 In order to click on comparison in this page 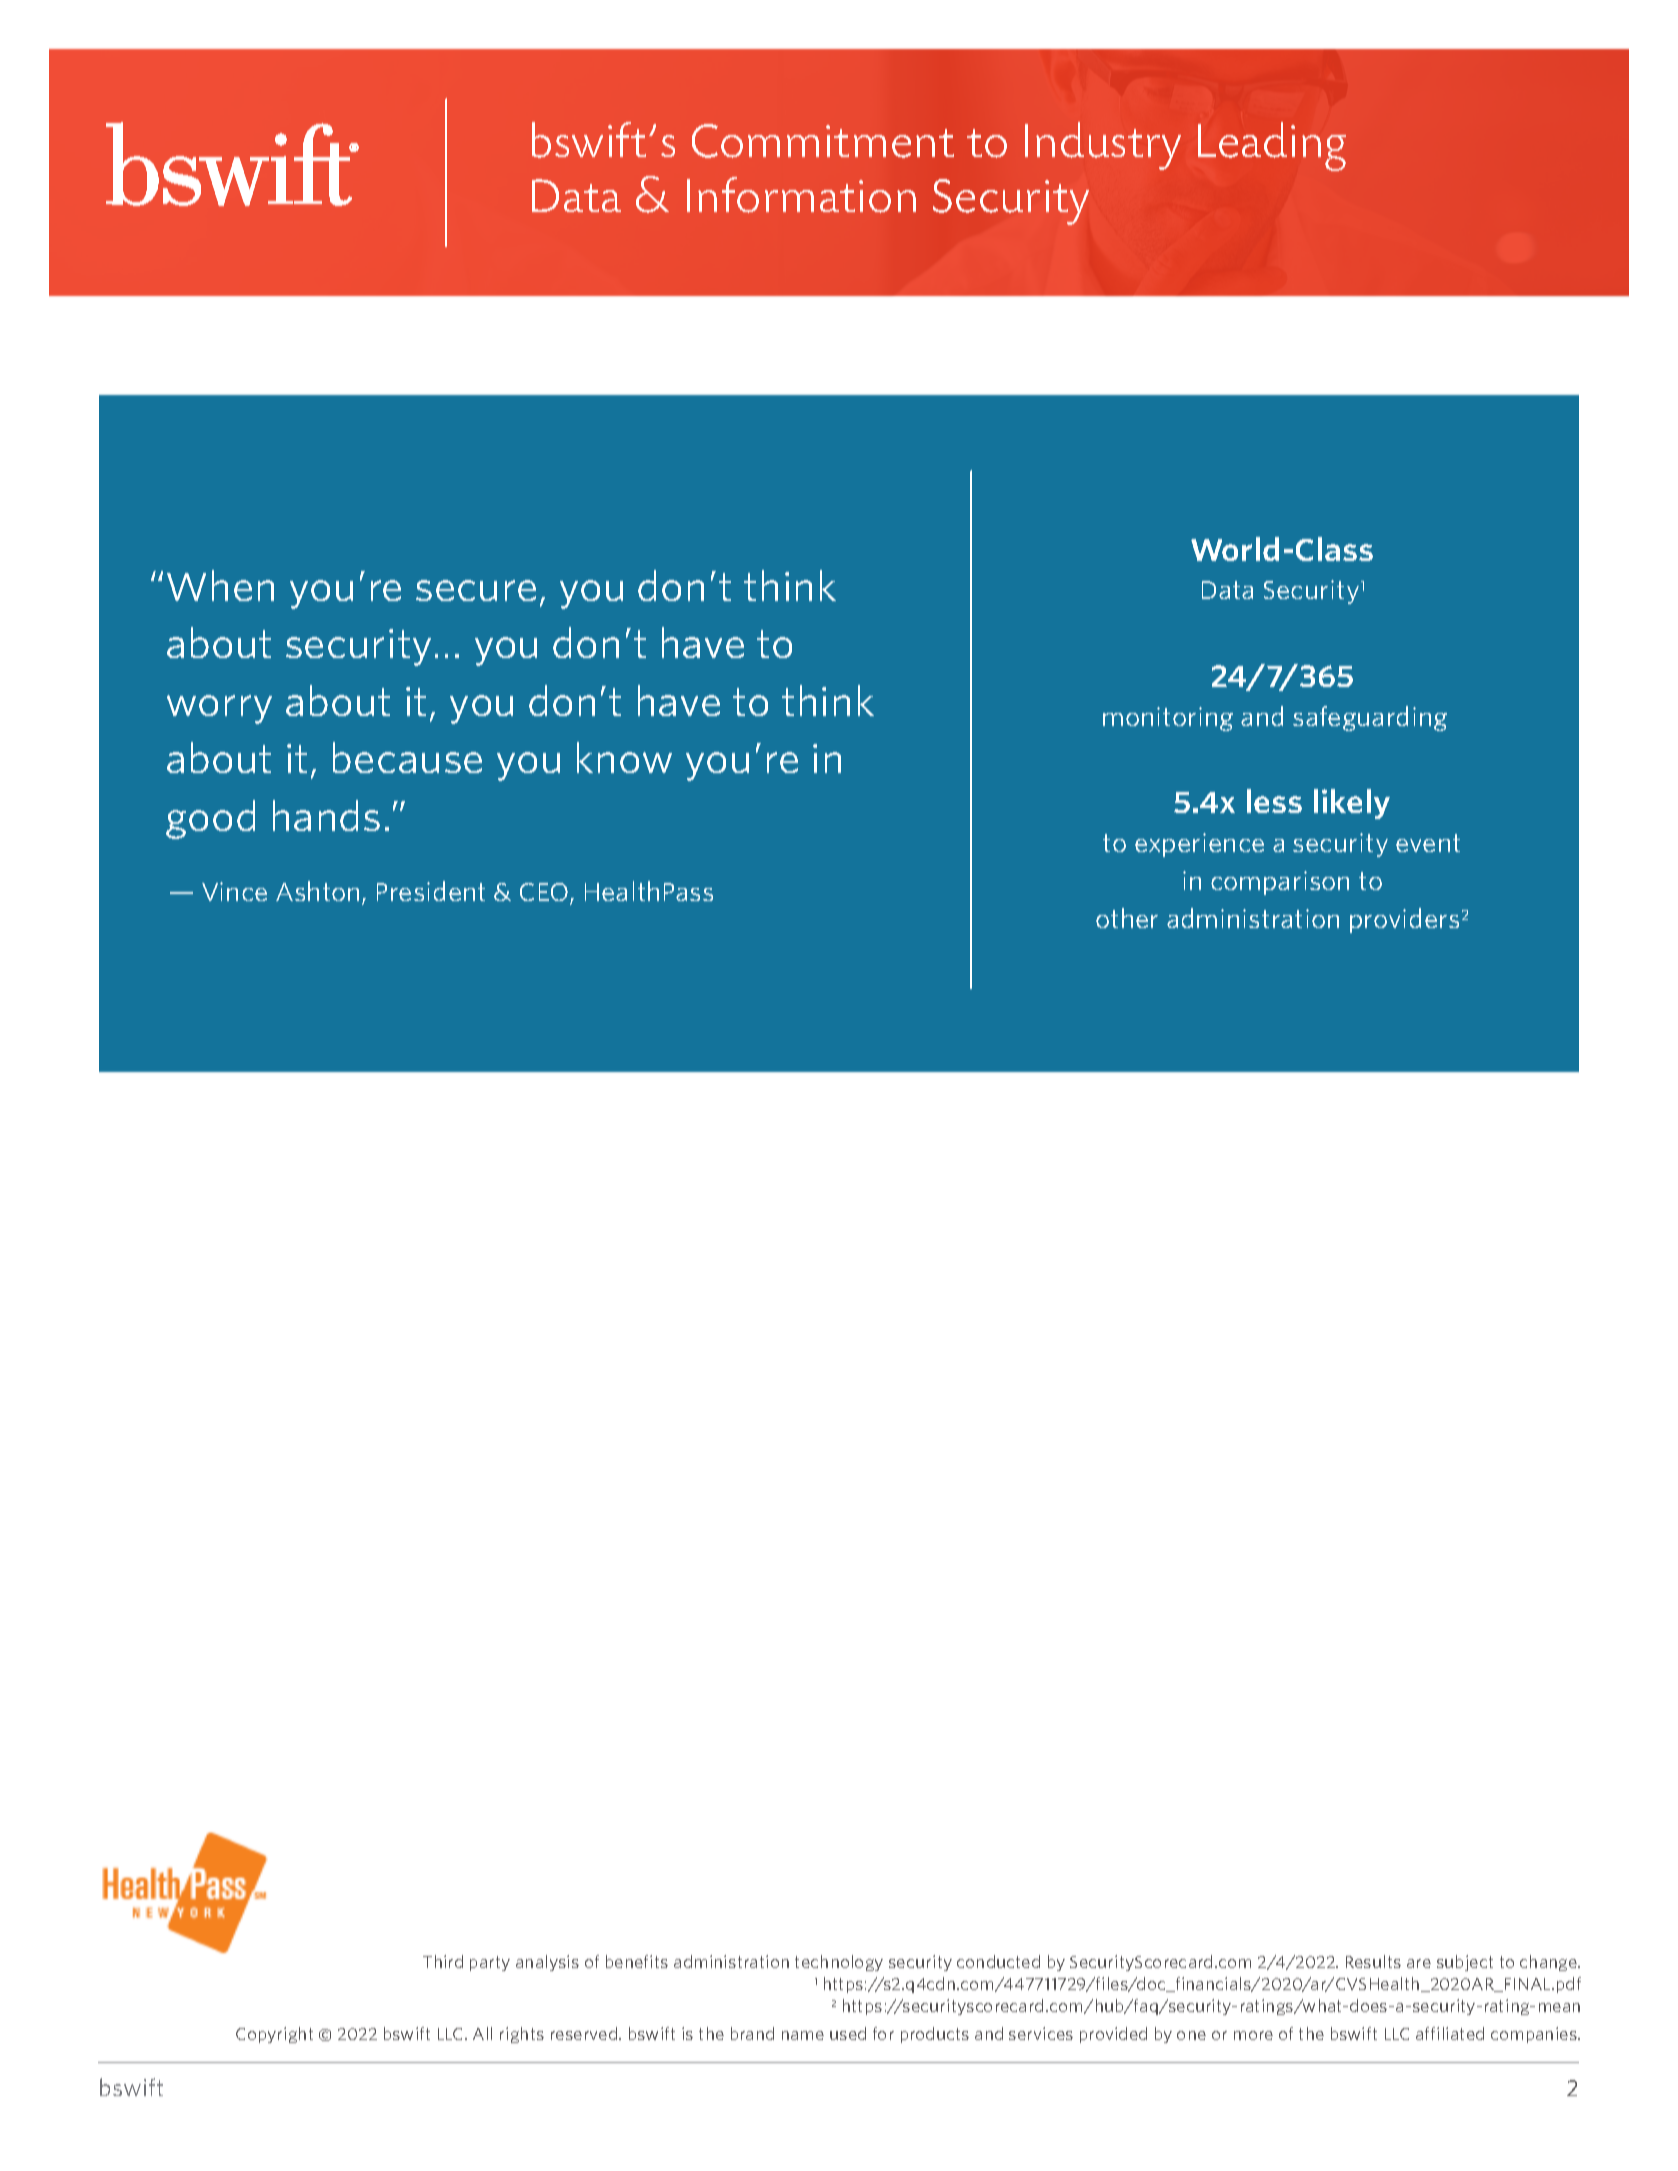, I will do `click(1280, 883)`.
